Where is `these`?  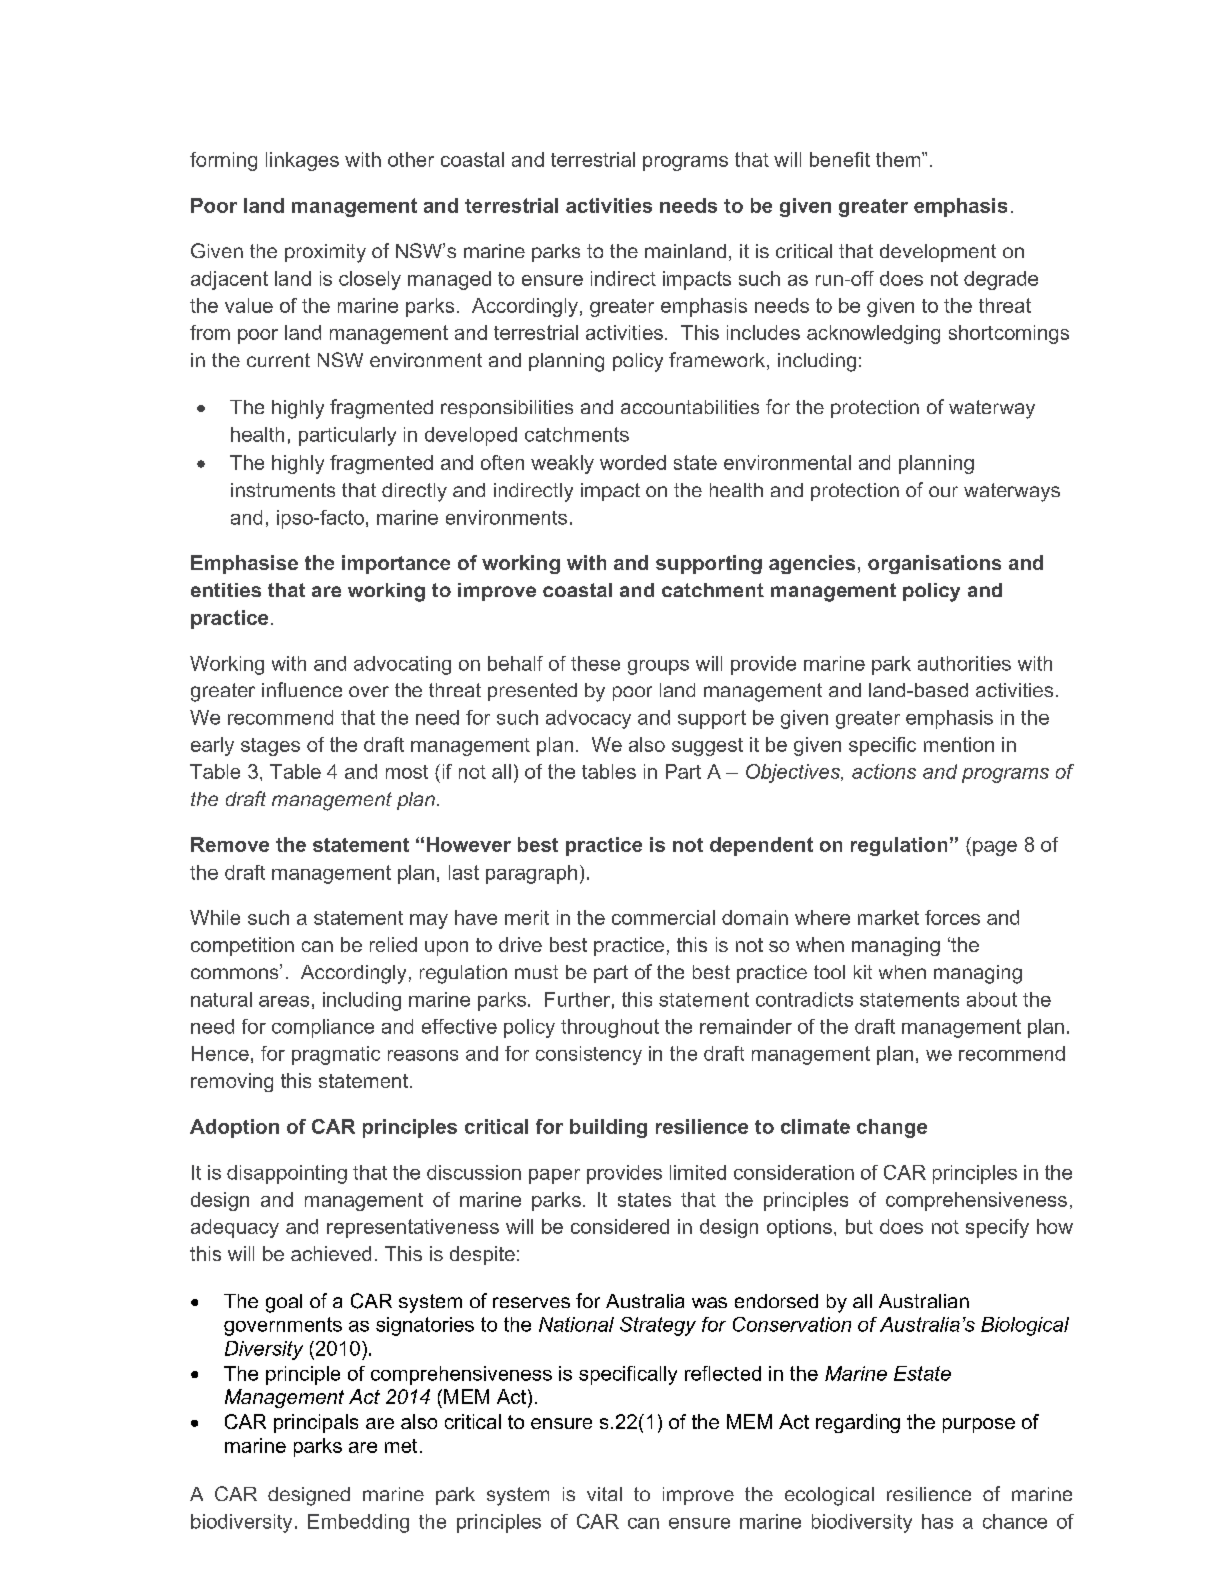 these is located at coordinates (595, 663).
